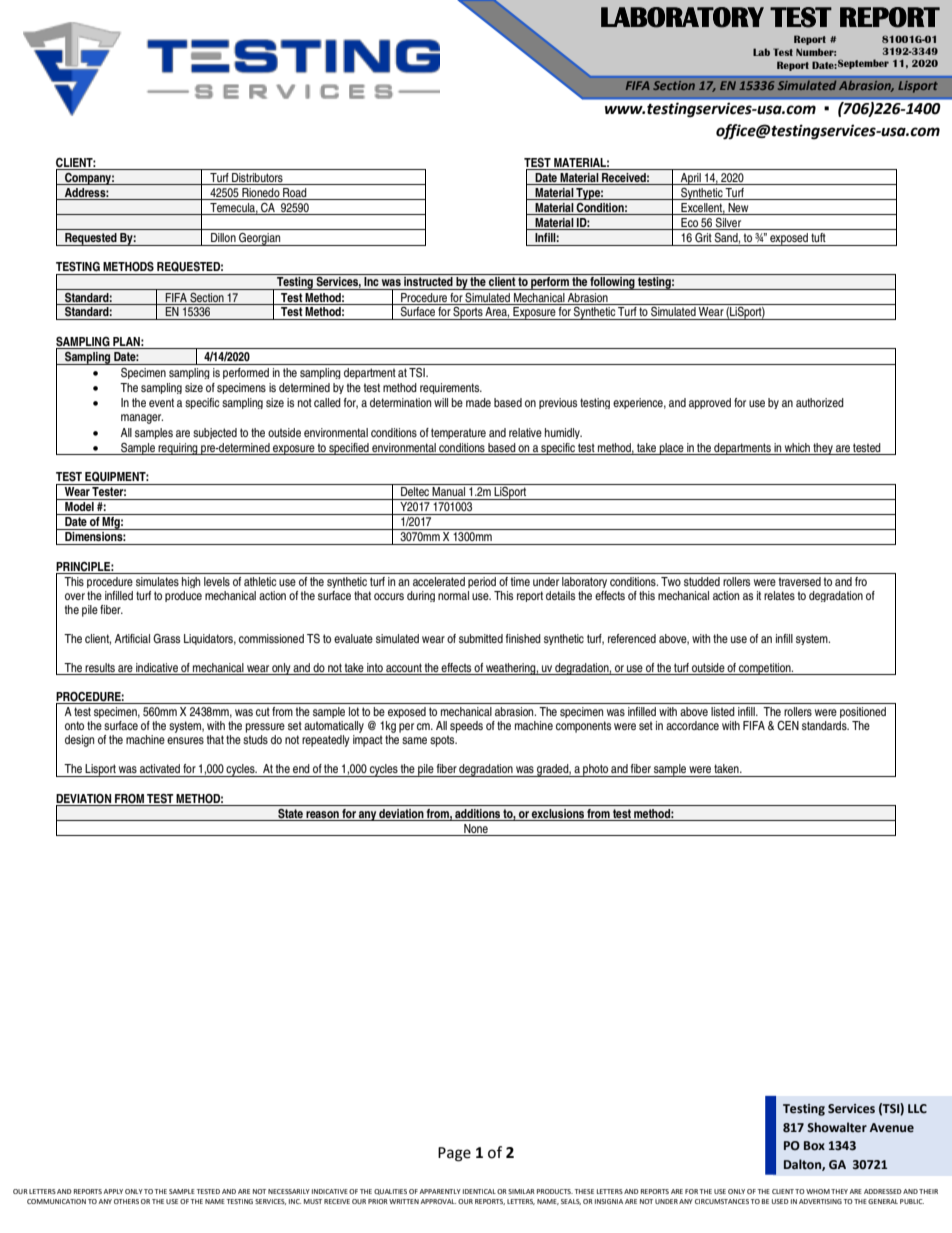 The image size is (952, 1233). I want to click on IDENTICAL, so click(479, 1191).
